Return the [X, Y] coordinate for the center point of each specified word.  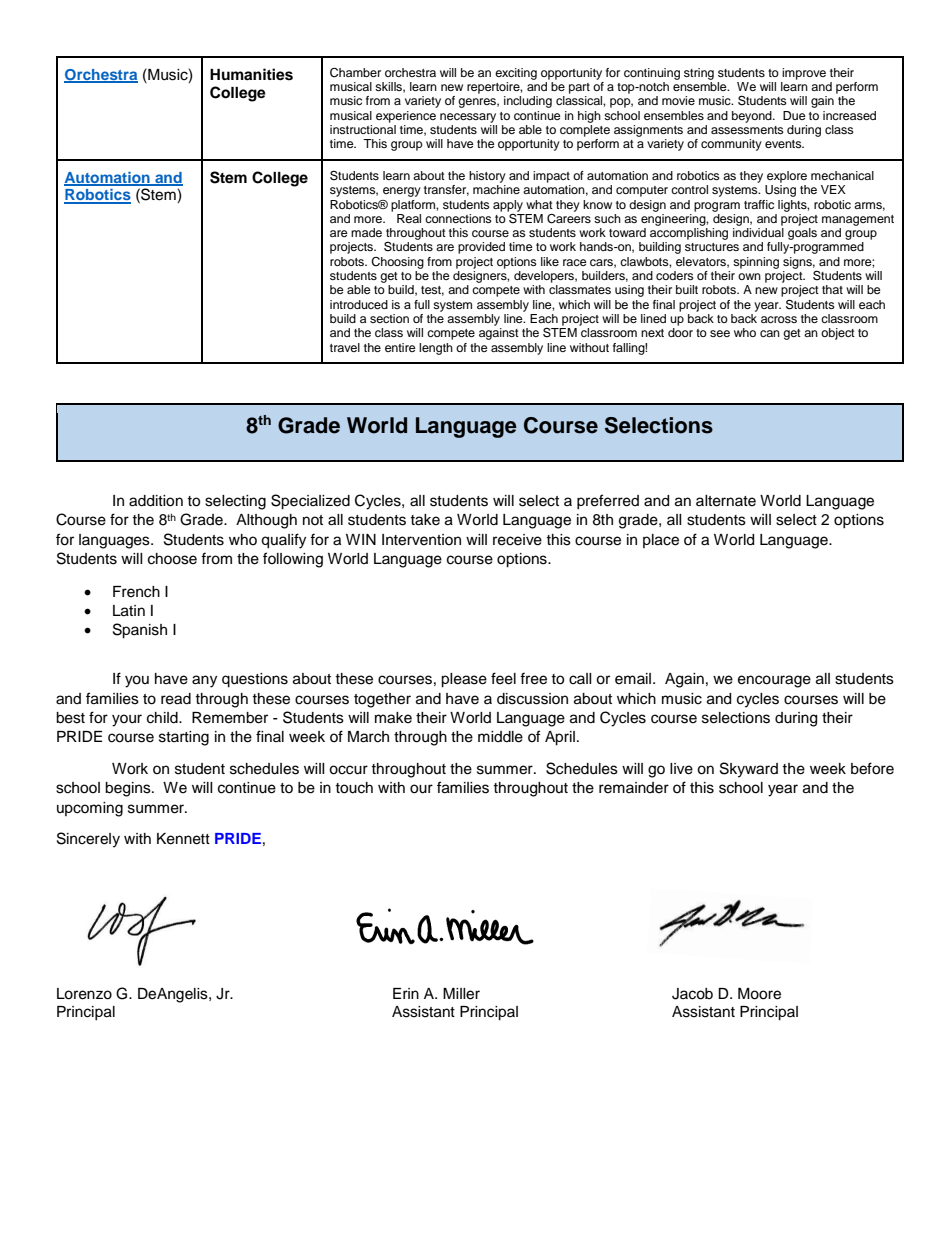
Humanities [251, 74]
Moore [759, 994]
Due [794, 115]
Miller [461, 994]
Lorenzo [84, 994]
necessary [468, 118]
